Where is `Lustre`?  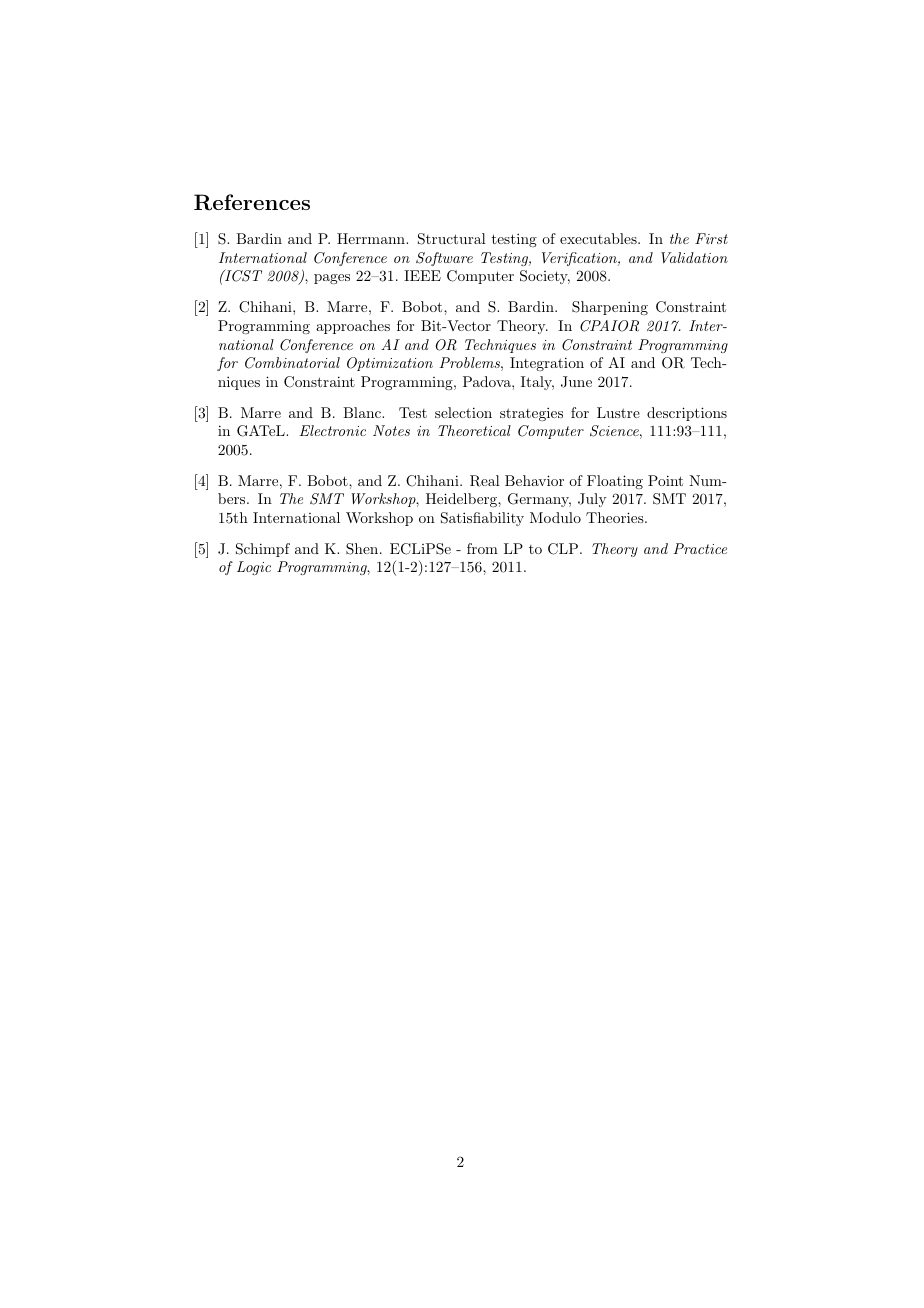
Lustre is located at coordinates (618, 412).
